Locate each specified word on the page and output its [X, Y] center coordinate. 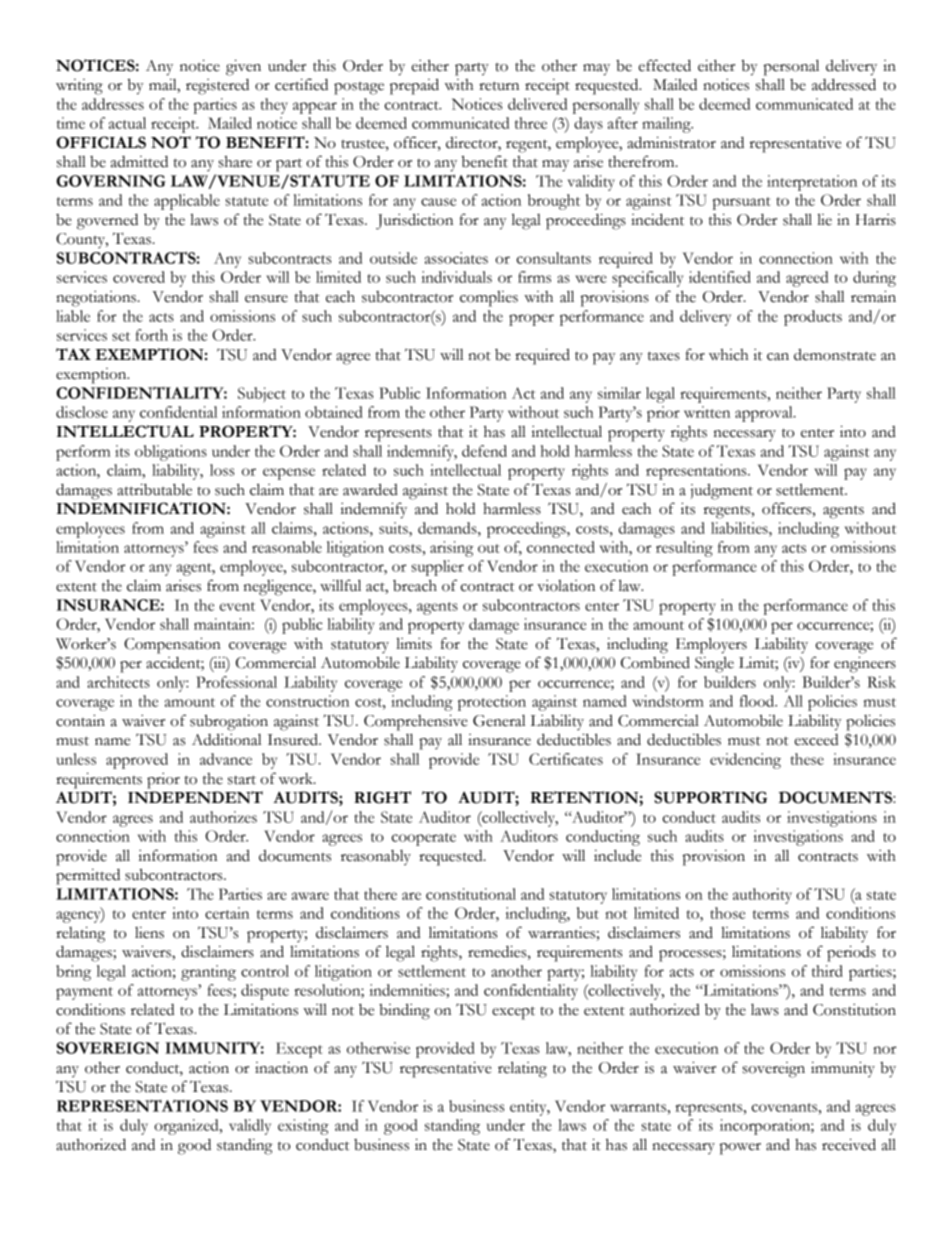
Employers [711, 645]
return [499, 86]
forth [151, 335]
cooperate [424, 839]
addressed [844, 84]
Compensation [172, 645]
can [778, 357]
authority [762, 896]
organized [187, 1127]
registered [217, 87]
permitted [88, 877]
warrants [638, 1107]
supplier [437, 568]
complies [489, 299]
